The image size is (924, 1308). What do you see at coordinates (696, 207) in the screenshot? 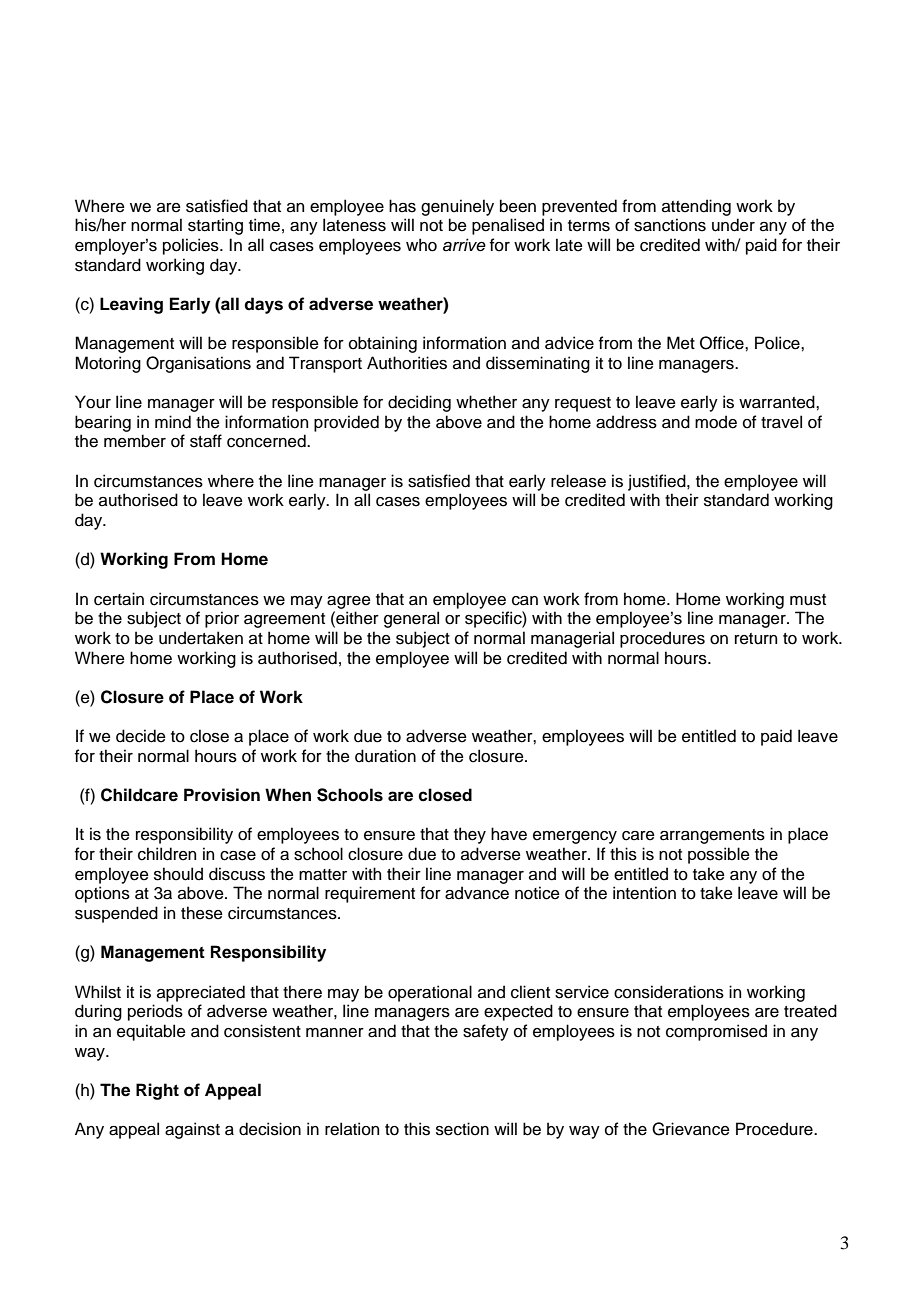
I see `attending` at bounding box center [696, 207].
